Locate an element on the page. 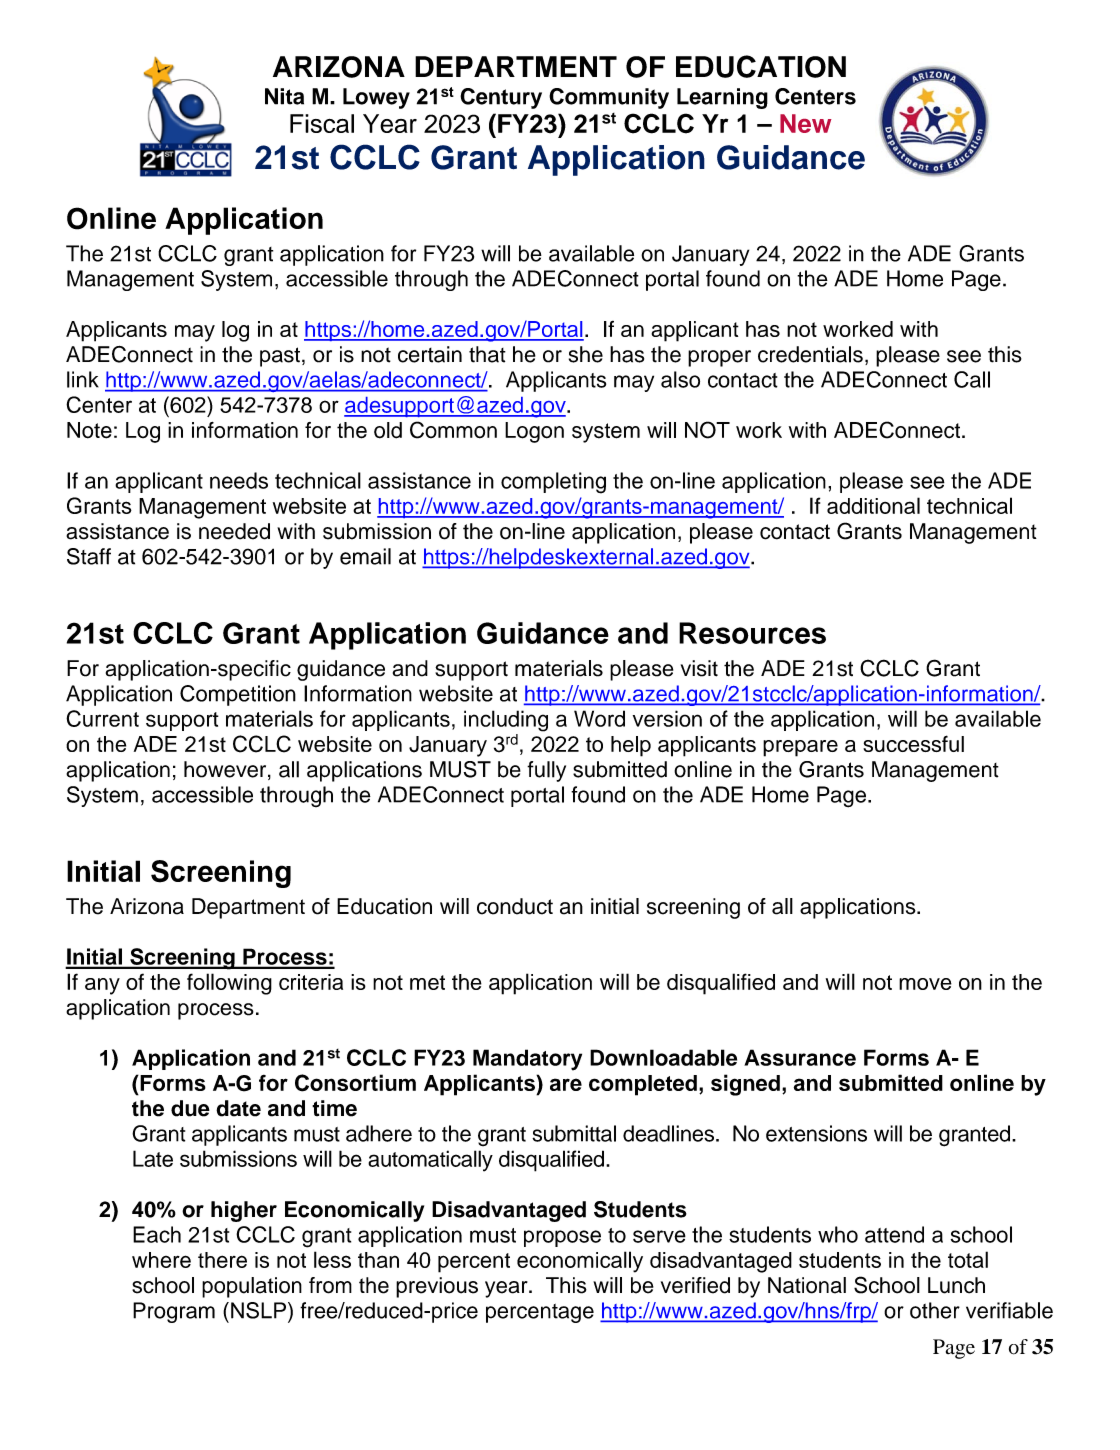 This image has height=1450, width=1120. New is located at coordinates (806, 123).
